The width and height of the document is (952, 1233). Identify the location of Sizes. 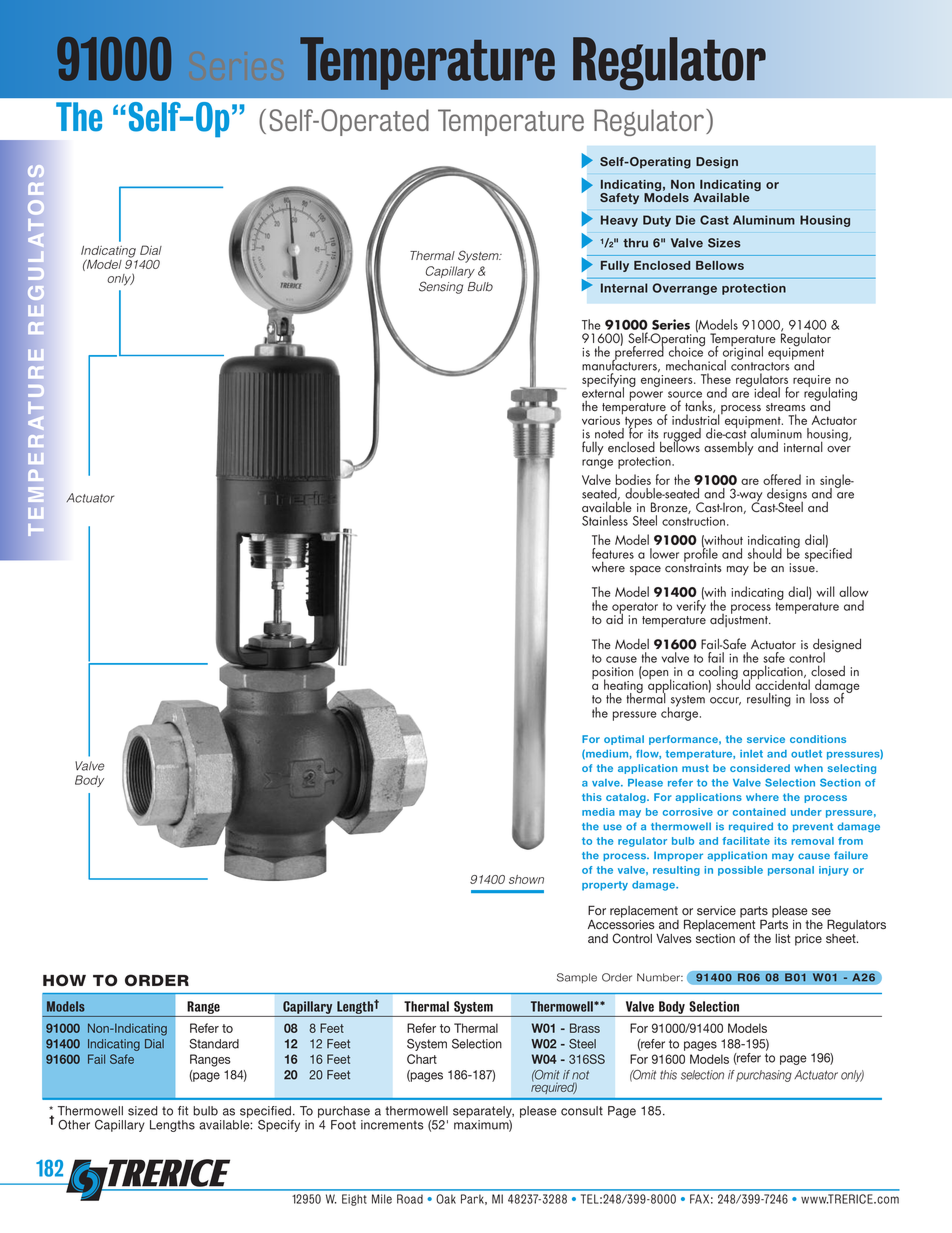
(724, 243).
